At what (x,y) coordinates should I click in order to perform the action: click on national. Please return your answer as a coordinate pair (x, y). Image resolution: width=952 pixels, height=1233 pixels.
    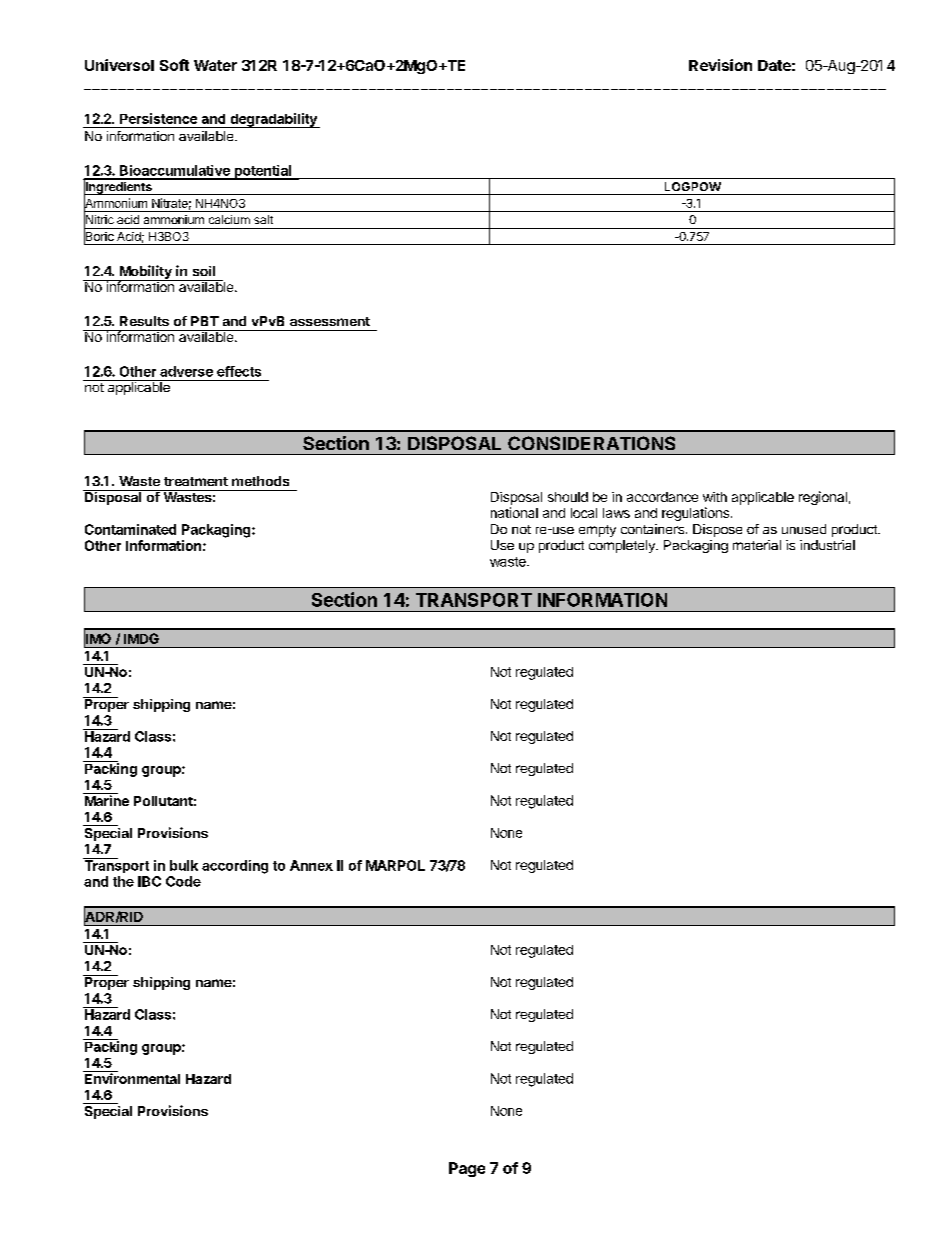
    Looking at the image, I should click on (514, 512).
